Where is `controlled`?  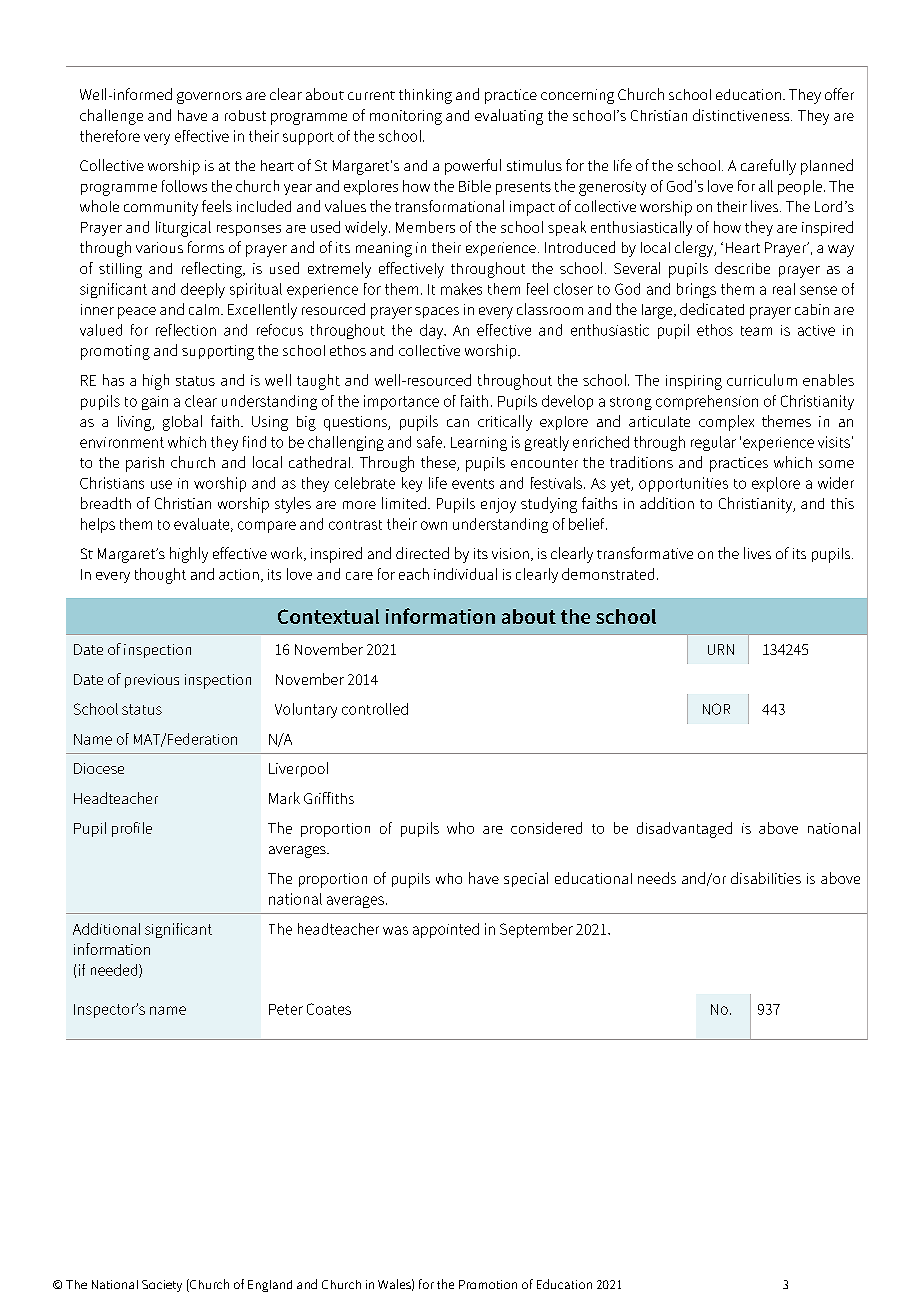
controlled is located at coordinates (375, 709).
